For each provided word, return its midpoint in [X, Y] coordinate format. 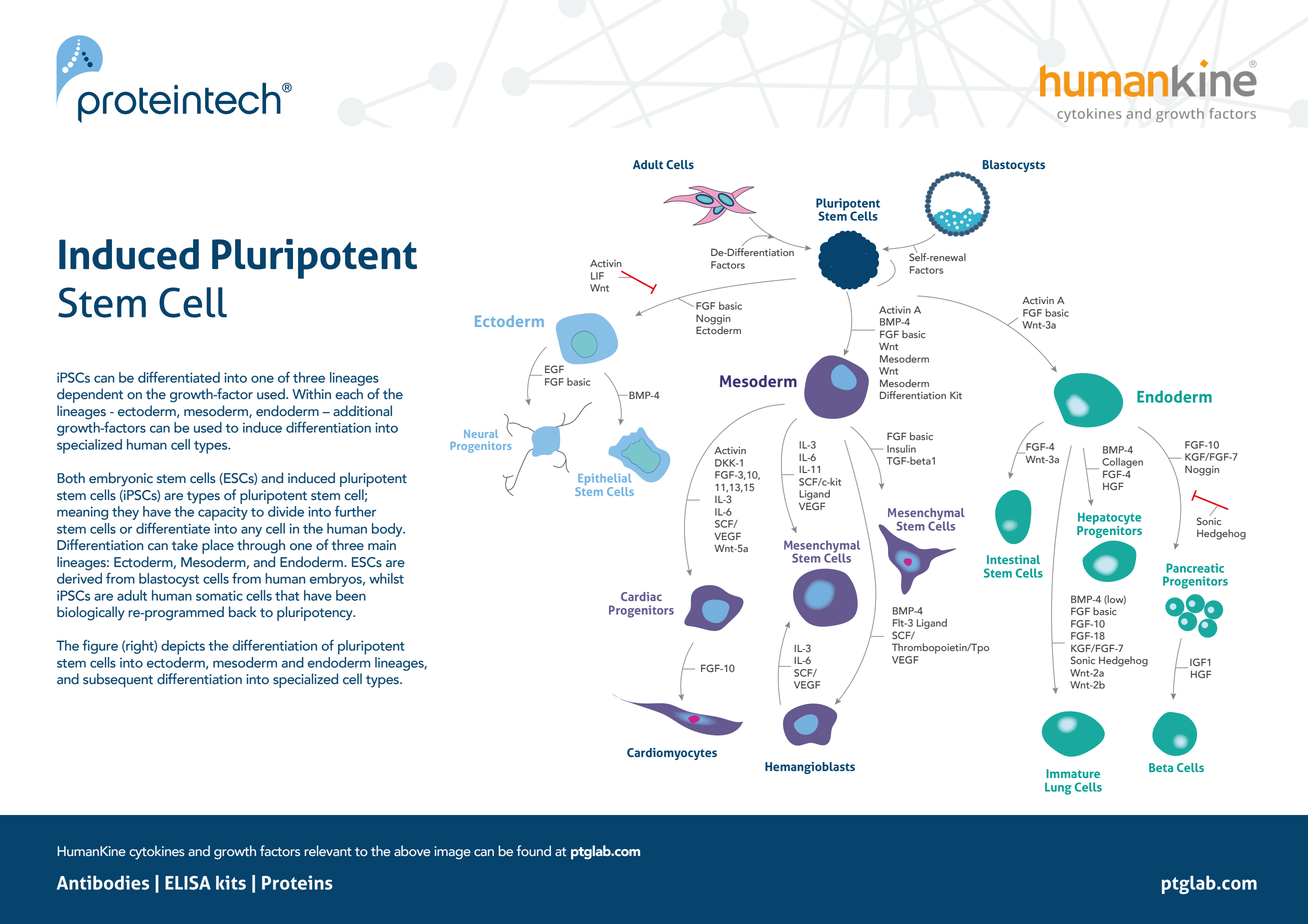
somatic [219, 595]
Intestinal [1013, 559]
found [534, 851]
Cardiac [641, 596]
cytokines [157, 852]
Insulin [901, 449]
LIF [597, 276]
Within [311, 394]
